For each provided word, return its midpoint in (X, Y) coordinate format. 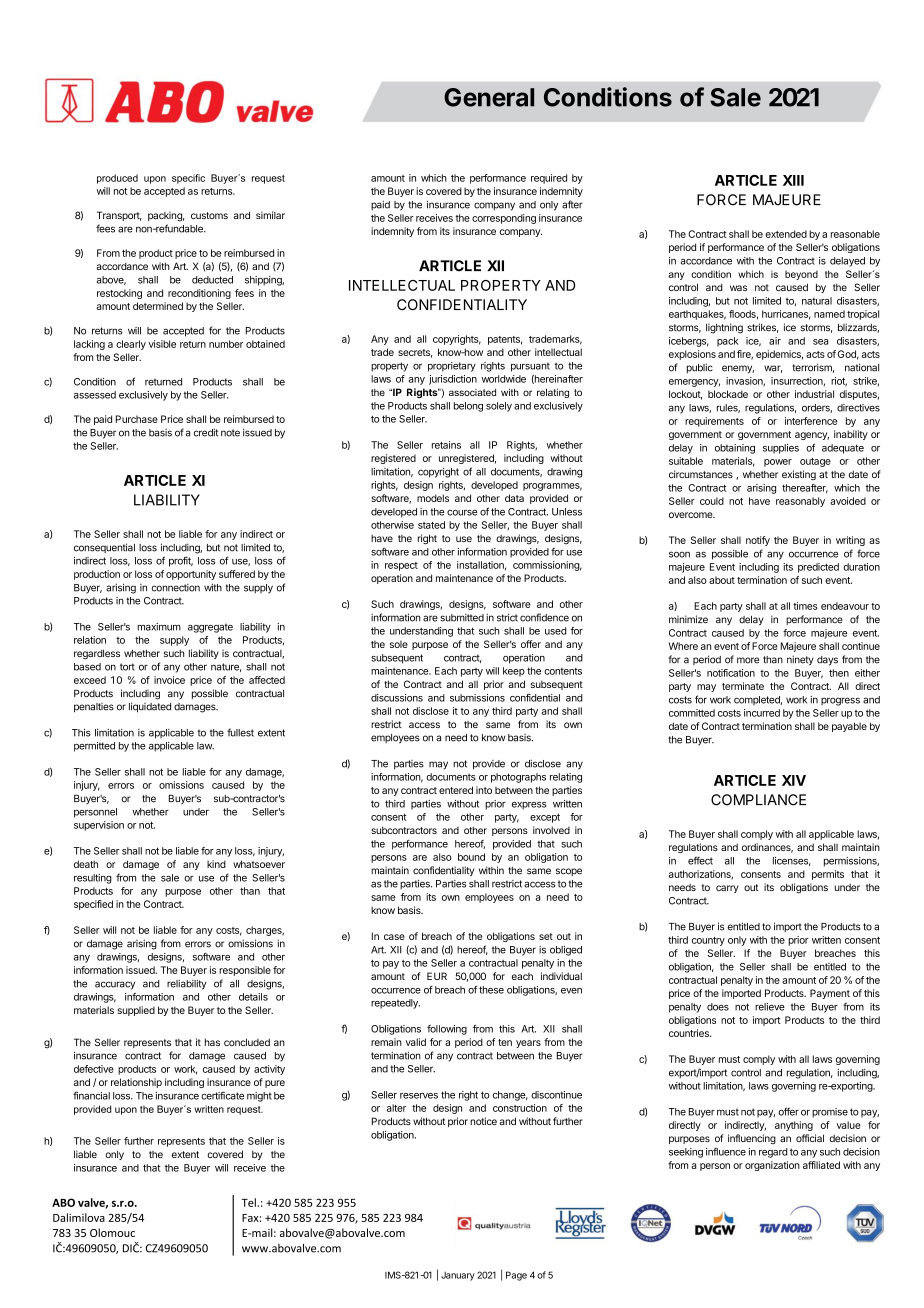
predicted (818, 568)
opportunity (191, 575)
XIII (793, 180)
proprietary (452, 367)
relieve (770, 1007)
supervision (99, 826)
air (775, 341)
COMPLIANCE (758, 800)
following (447, 1030)
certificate (222, 1095)
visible (162, 344)
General (489, 97)
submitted (462, 618)
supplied (136, 1011)
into (484, 790)
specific (188, 179)
